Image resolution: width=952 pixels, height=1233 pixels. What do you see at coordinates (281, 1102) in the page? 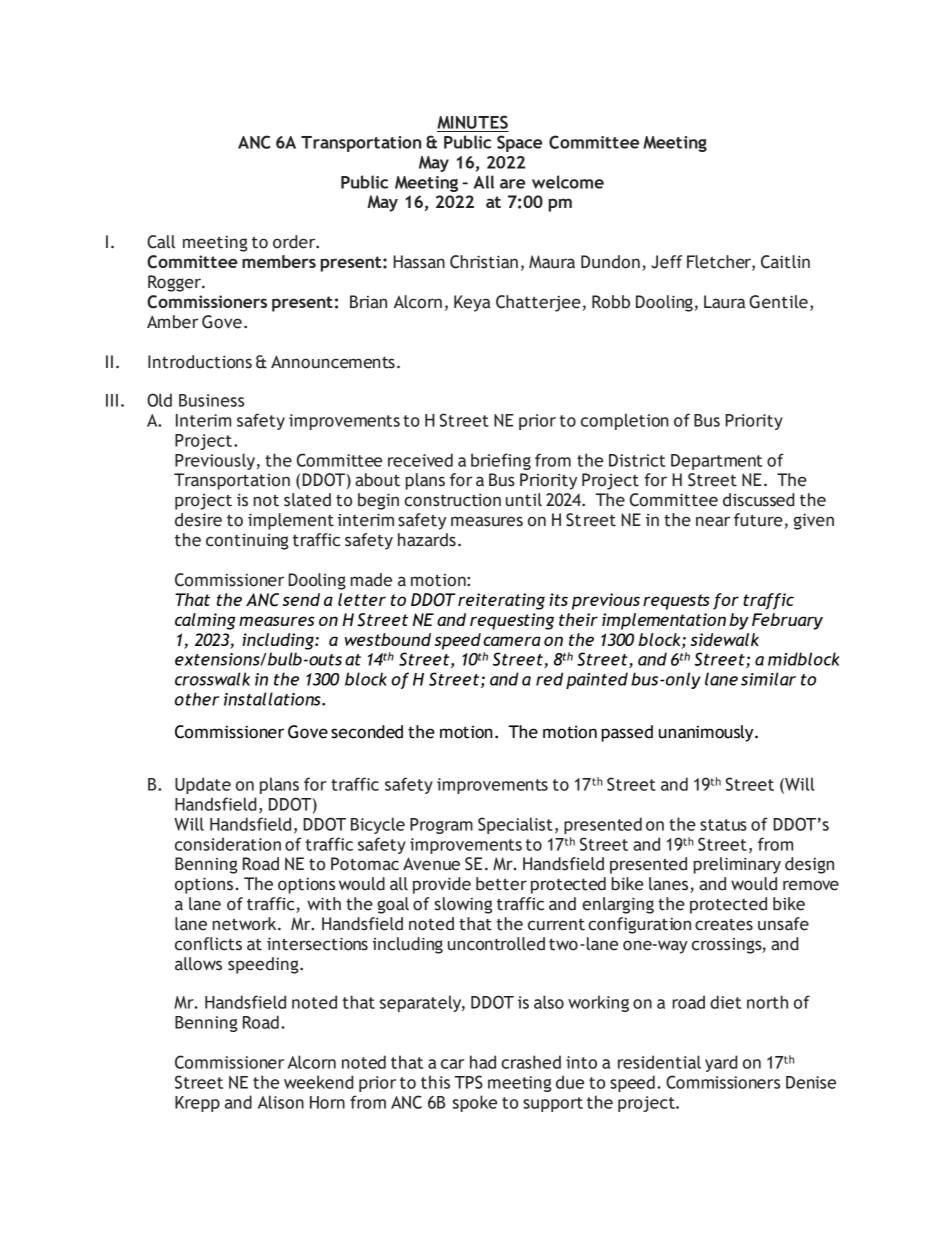
I see `Alison` at bounding box center [281, 1102].
